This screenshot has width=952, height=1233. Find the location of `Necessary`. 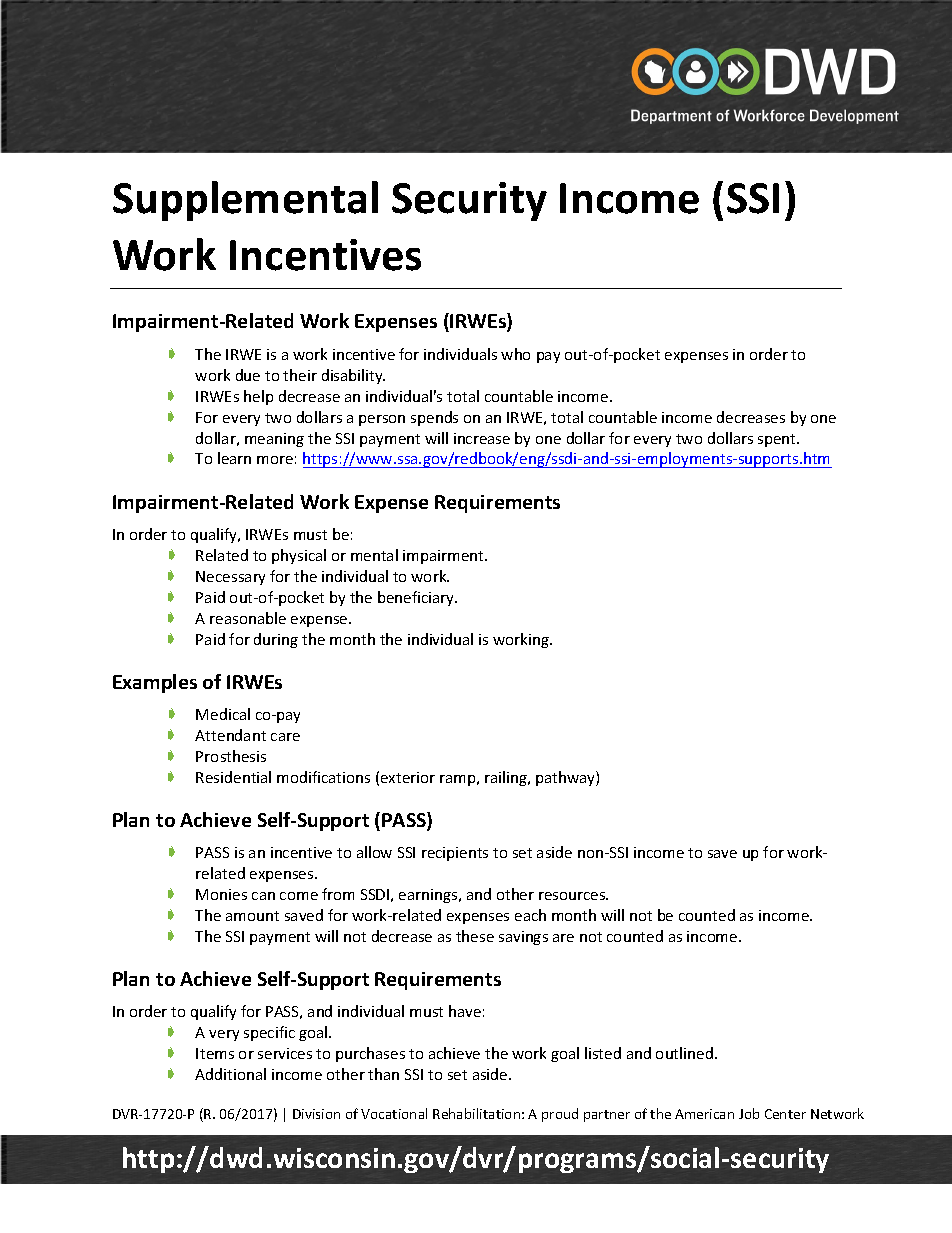

Necessary is located at coordinates (230, 578).
